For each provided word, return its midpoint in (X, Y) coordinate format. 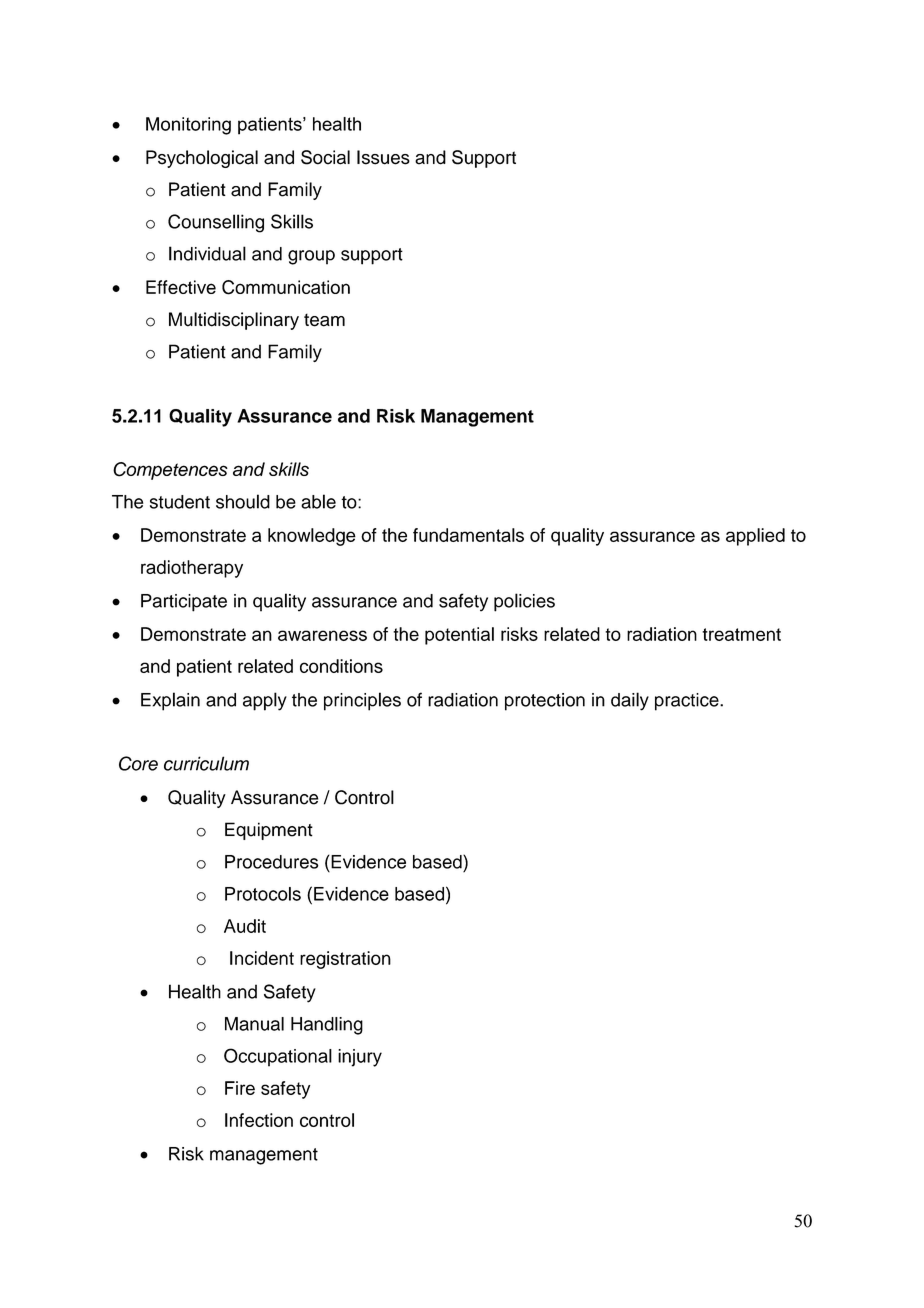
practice (688, 702)
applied (755, 537)
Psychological (202, 159)
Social (325, 157)
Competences (170, 471)
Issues (383, 157)
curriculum (206, 763)
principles (362, 701)
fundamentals (468, 535)
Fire (240, 1088)
